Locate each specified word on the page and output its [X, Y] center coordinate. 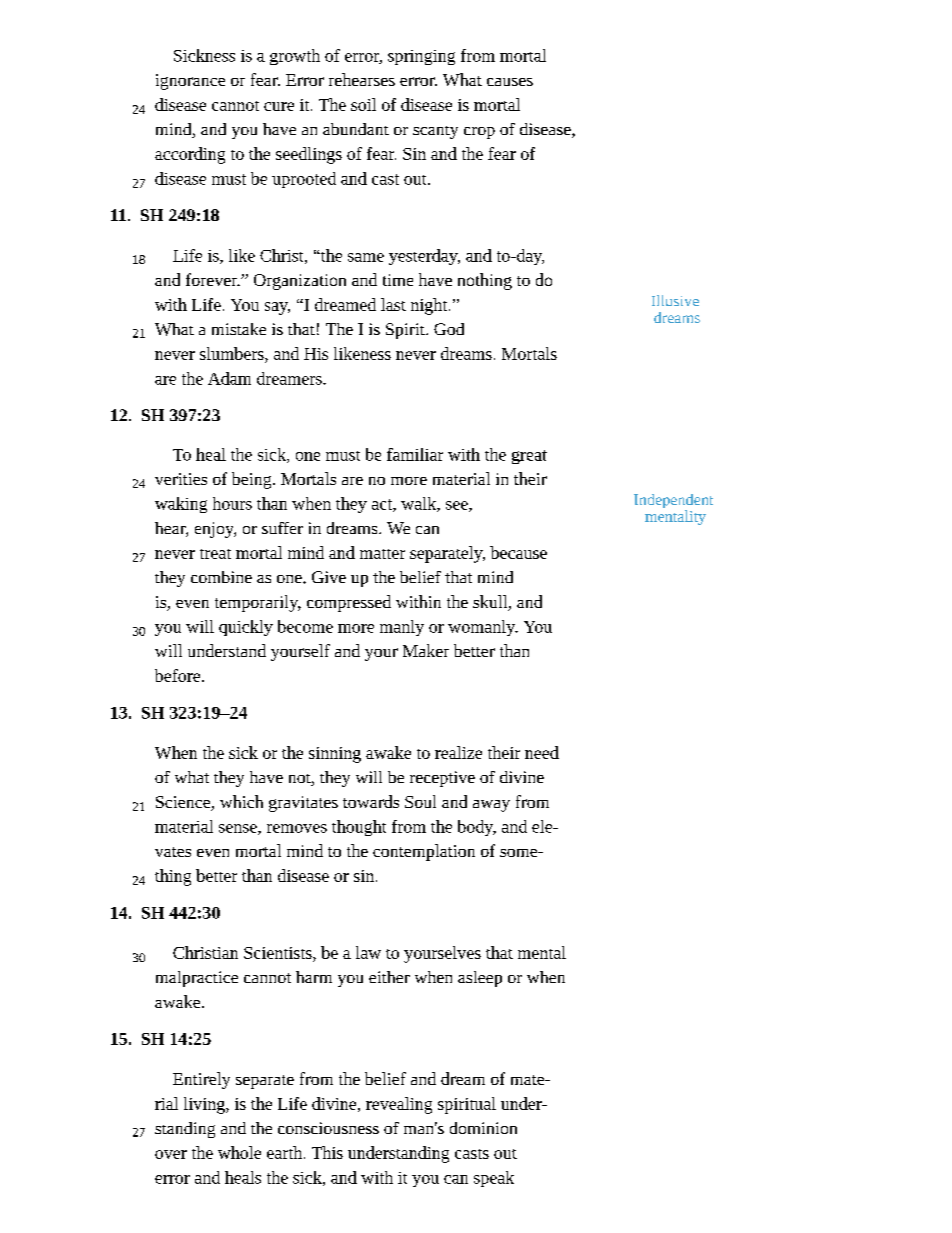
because [518, 552]
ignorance [190, 82]
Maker [426, 650]
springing [421, 57]
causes [510, 82]
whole [239, 1152]
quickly [246, 628]
